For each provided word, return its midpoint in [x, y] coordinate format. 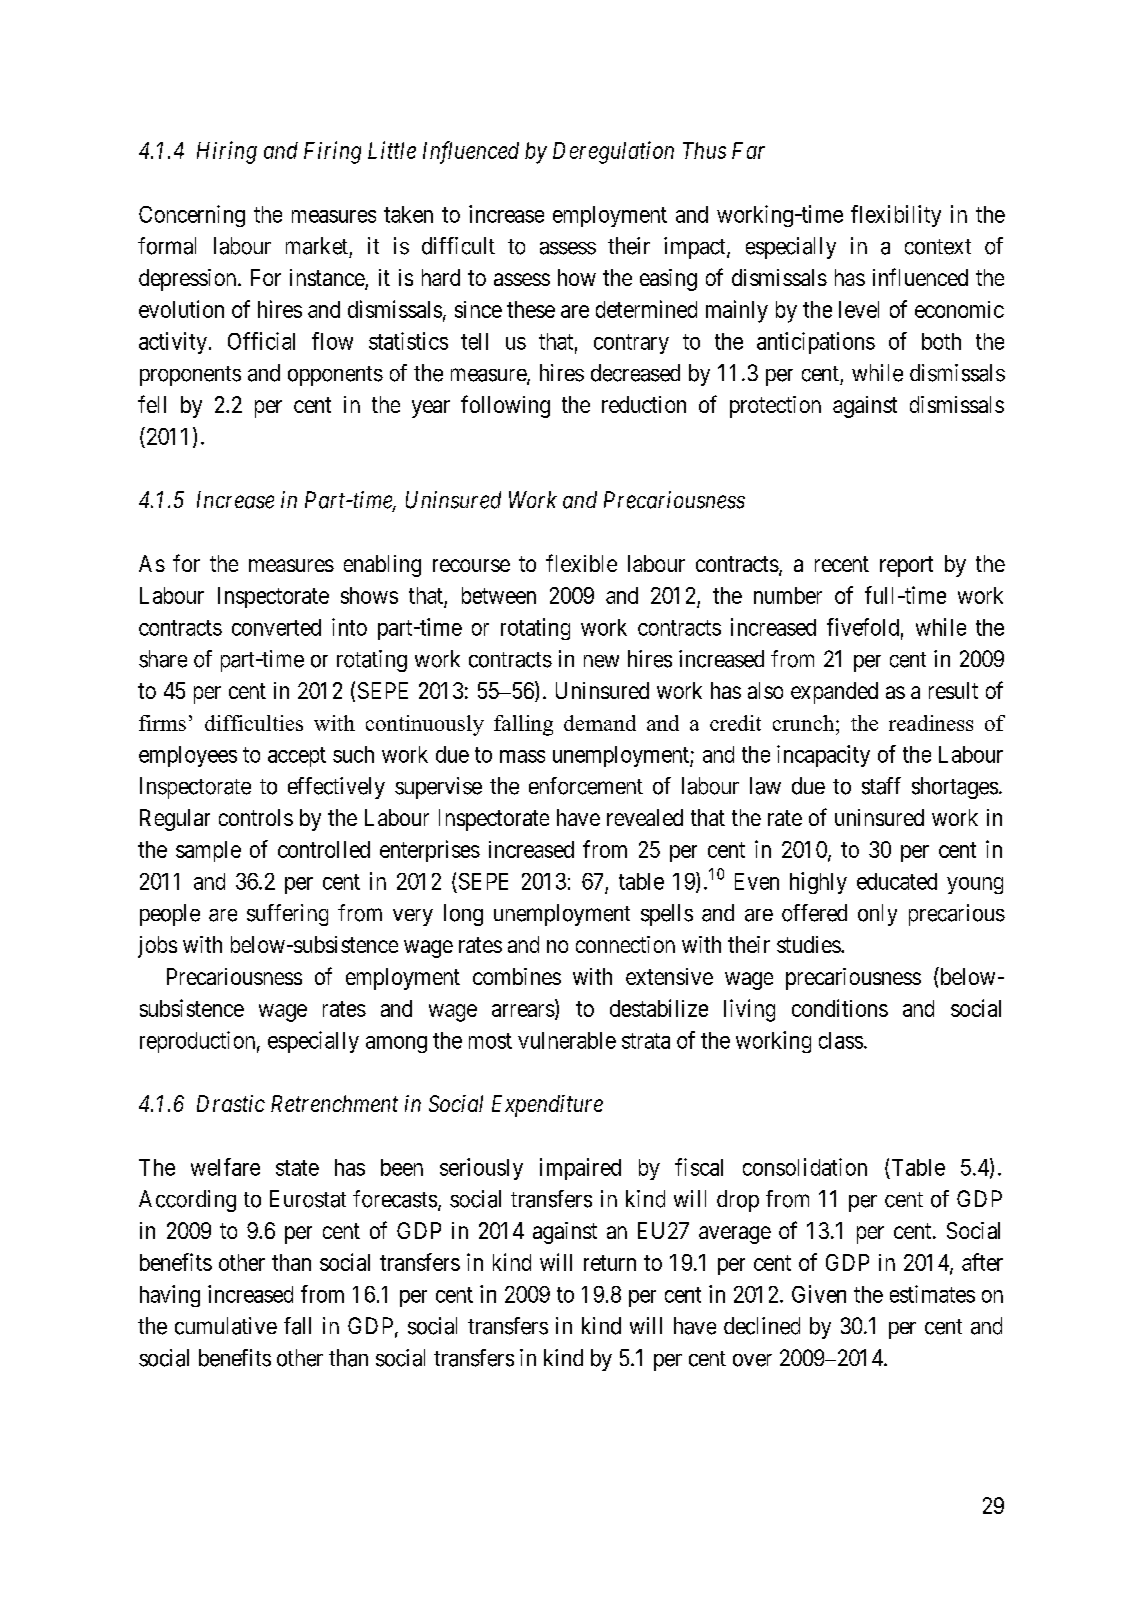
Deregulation [613, 152]
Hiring [227, 152]
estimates [932, 1294]
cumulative [226, 1326]
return [610, 1263]
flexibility [896, 216]
